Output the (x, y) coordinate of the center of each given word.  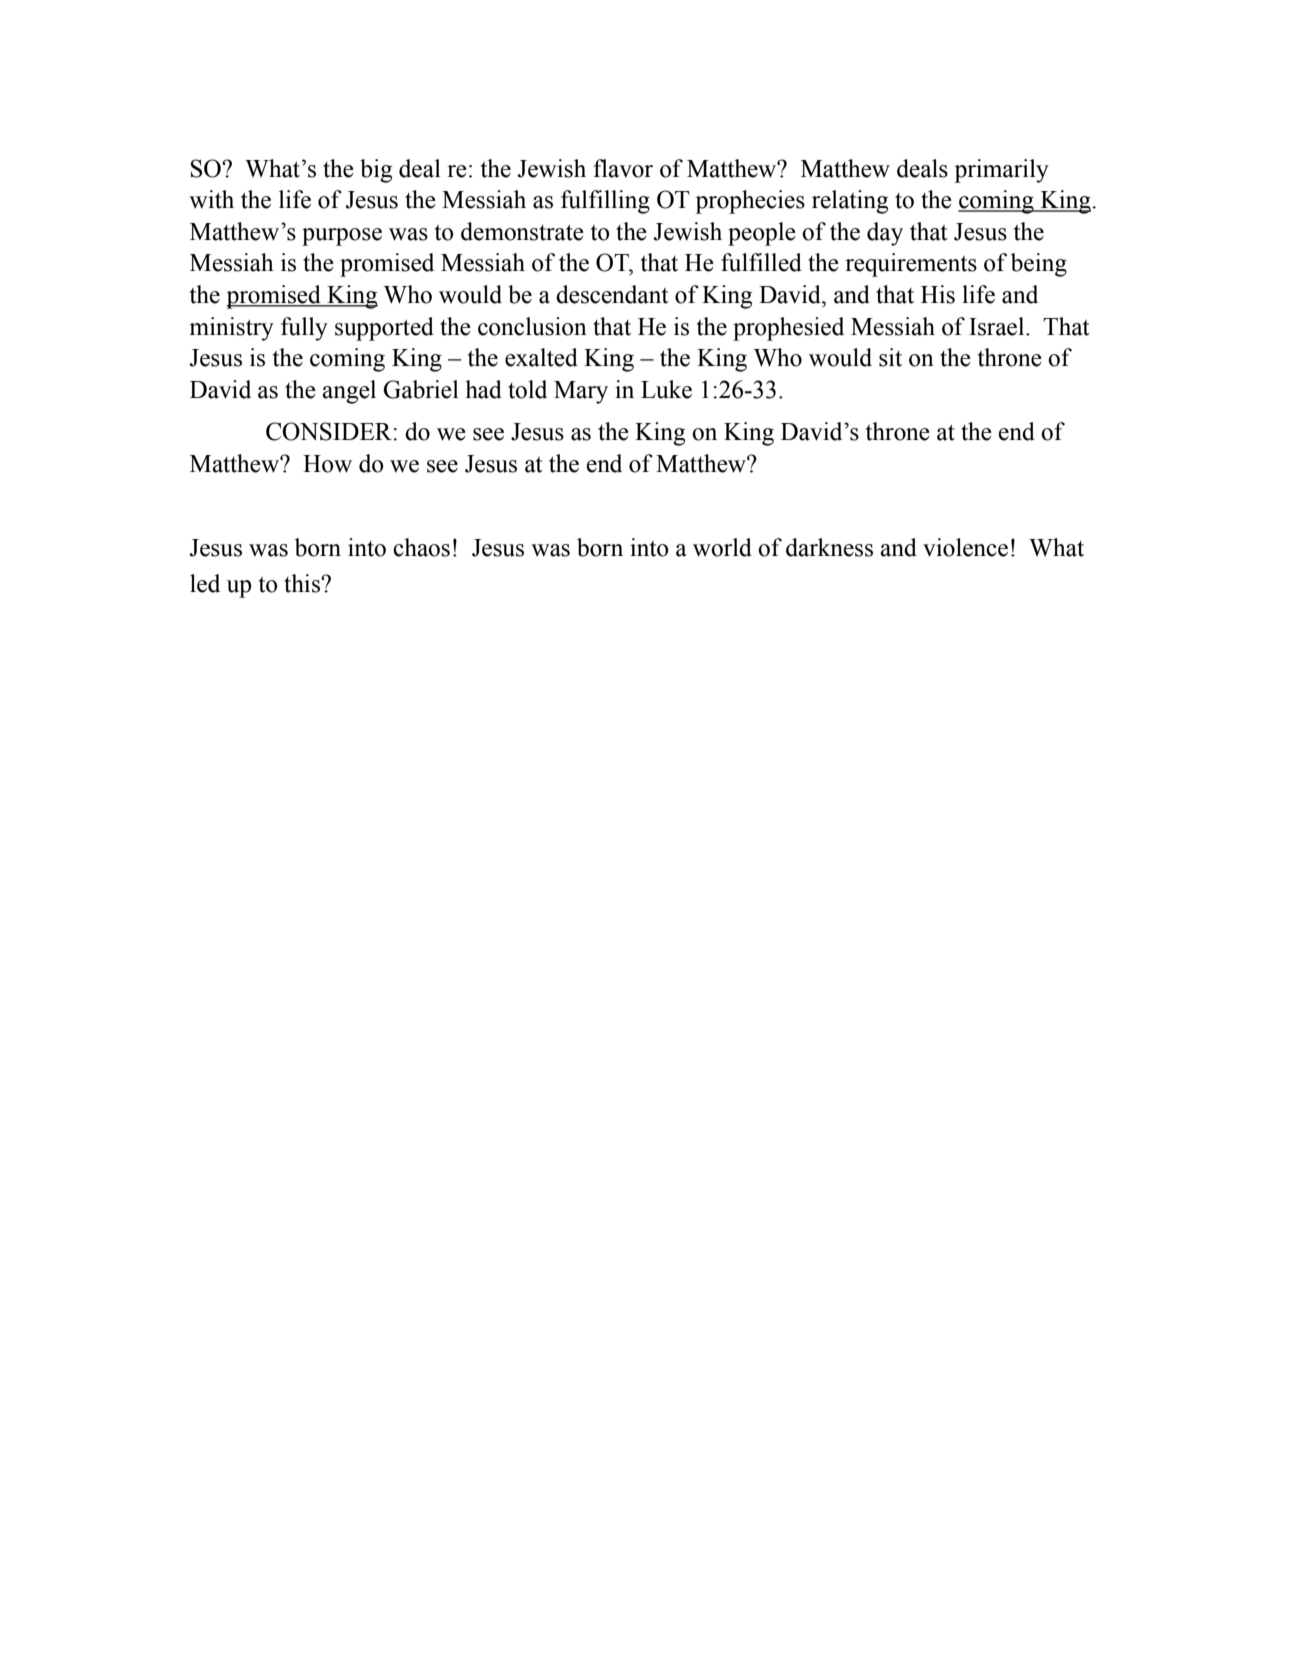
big (376, 171)
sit (890, 357)
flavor (623, 168)
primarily (1001, 171)
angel (349, 392)
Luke (666, 389)
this (303, 583)
